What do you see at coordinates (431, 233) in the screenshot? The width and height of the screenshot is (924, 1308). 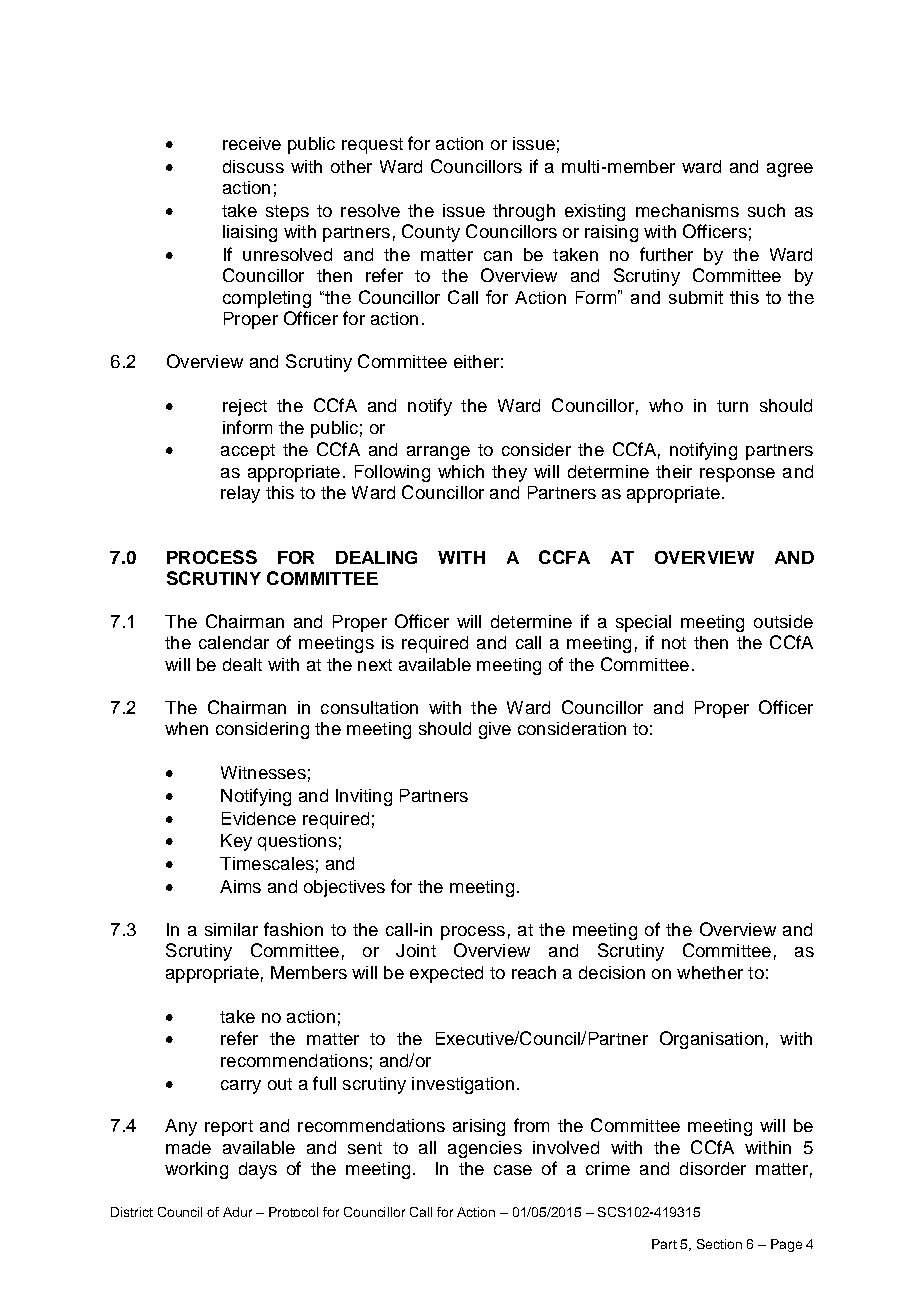 I see `County` at bounding box center [431, 233].
